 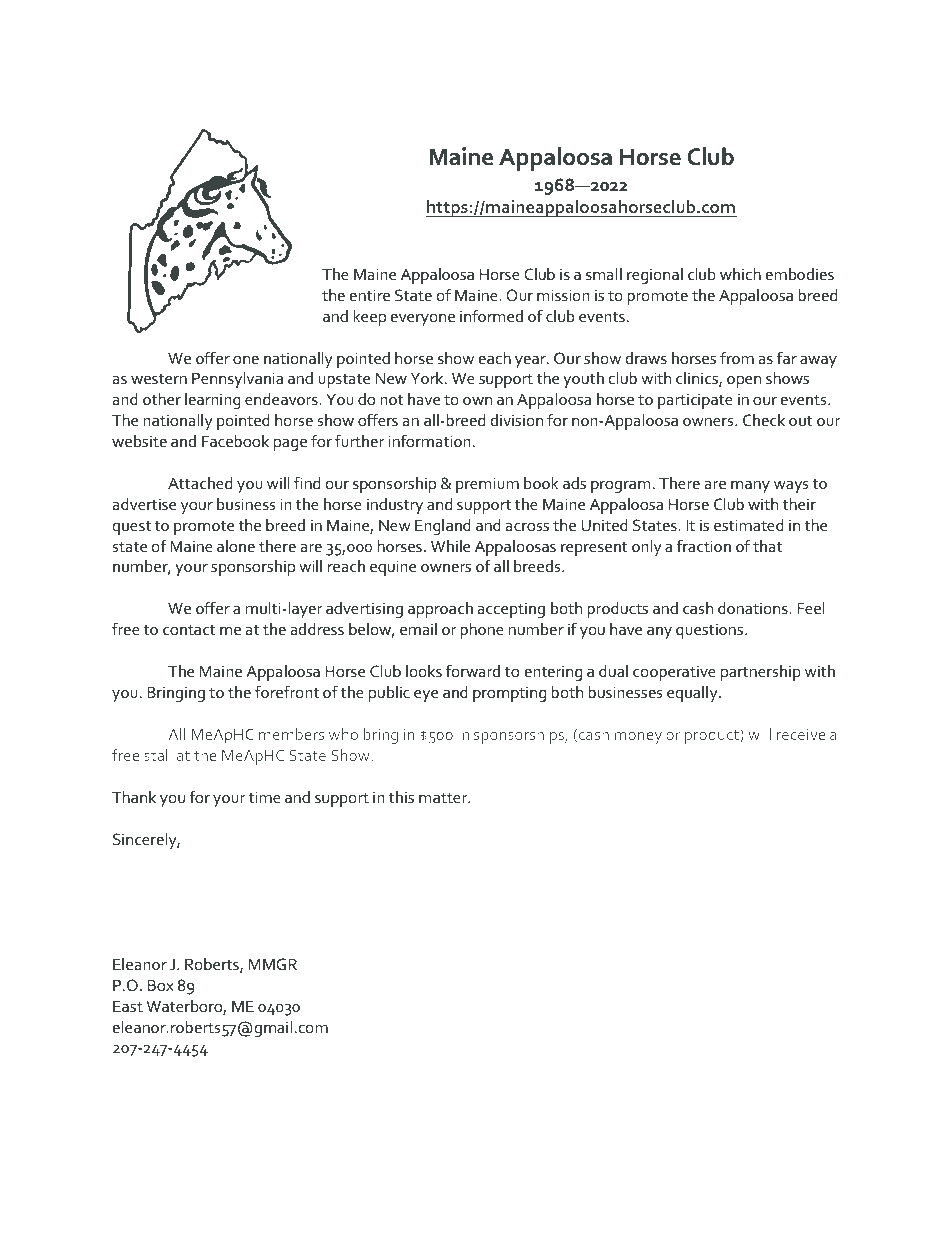 I want to click on phone, so click(x=482, y=631).
